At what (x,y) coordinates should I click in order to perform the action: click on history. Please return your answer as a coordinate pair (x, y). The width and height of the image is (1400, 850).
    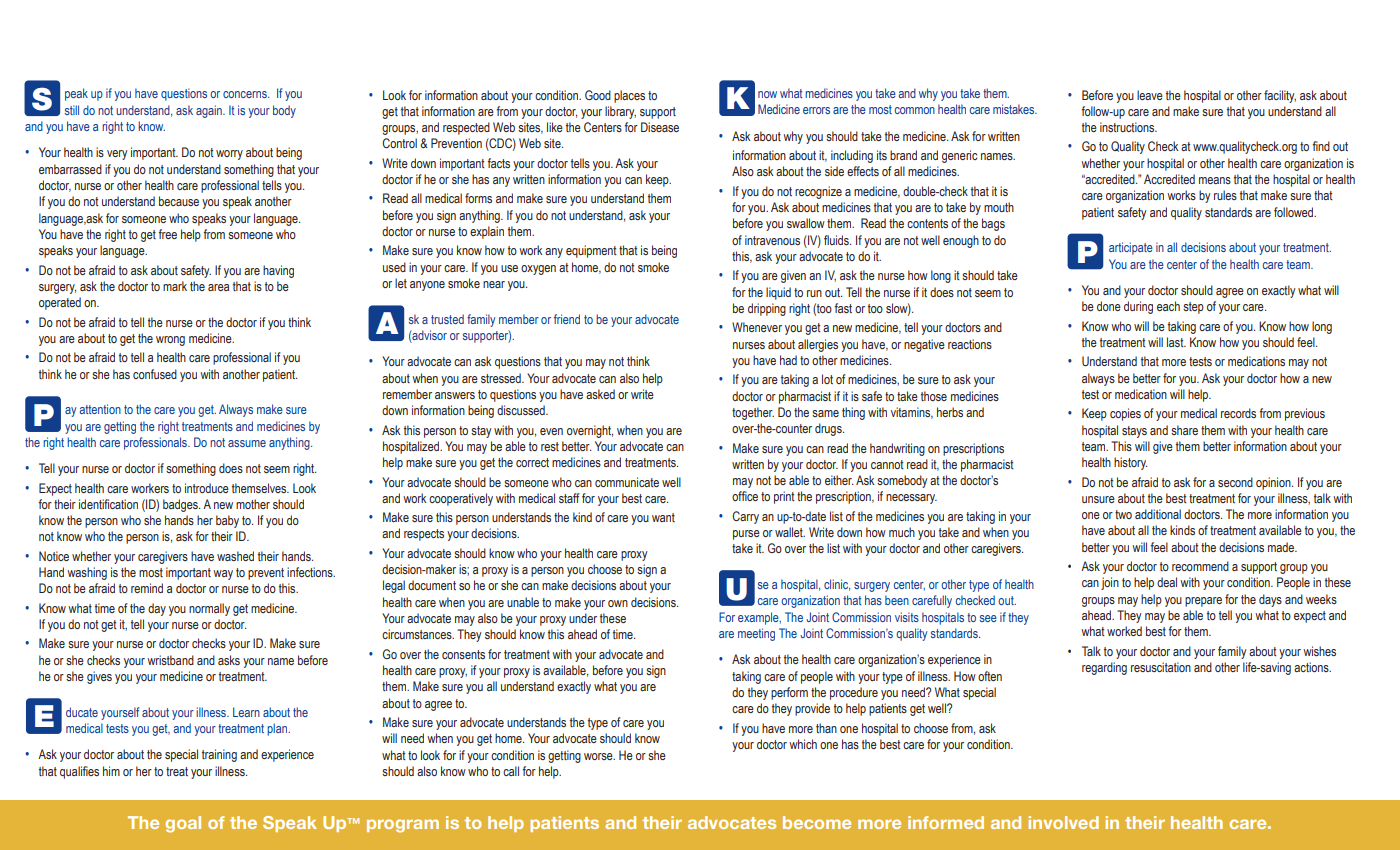
    Looking at the image, I should click on (1130, 463).
